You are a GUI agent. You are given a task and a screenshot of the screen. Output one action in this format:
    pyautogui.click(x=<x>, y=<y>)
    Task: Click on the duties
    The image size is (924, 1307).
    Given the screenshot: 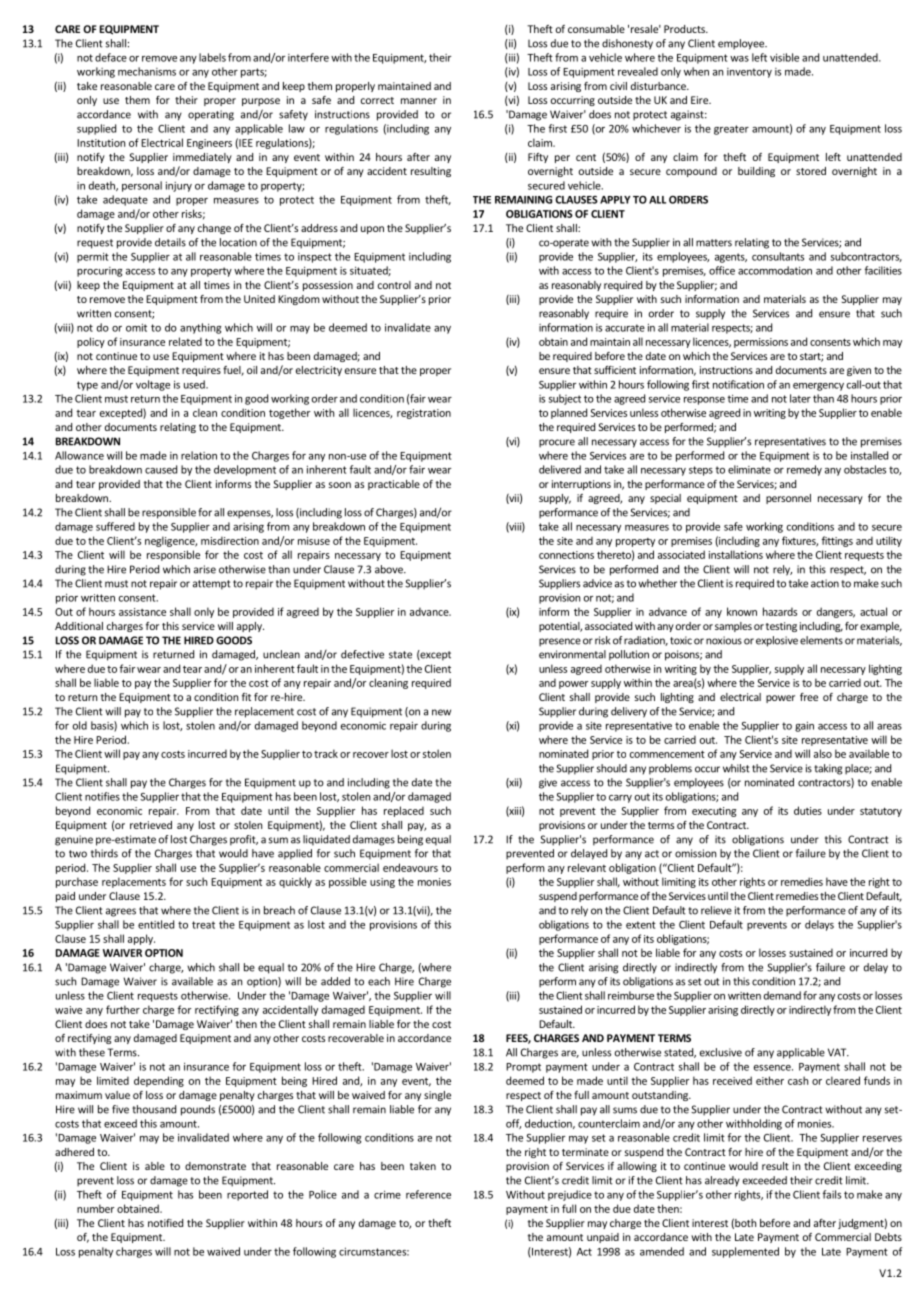 What is the action you would take?
    pyautogui.click(x=808, y=810)
